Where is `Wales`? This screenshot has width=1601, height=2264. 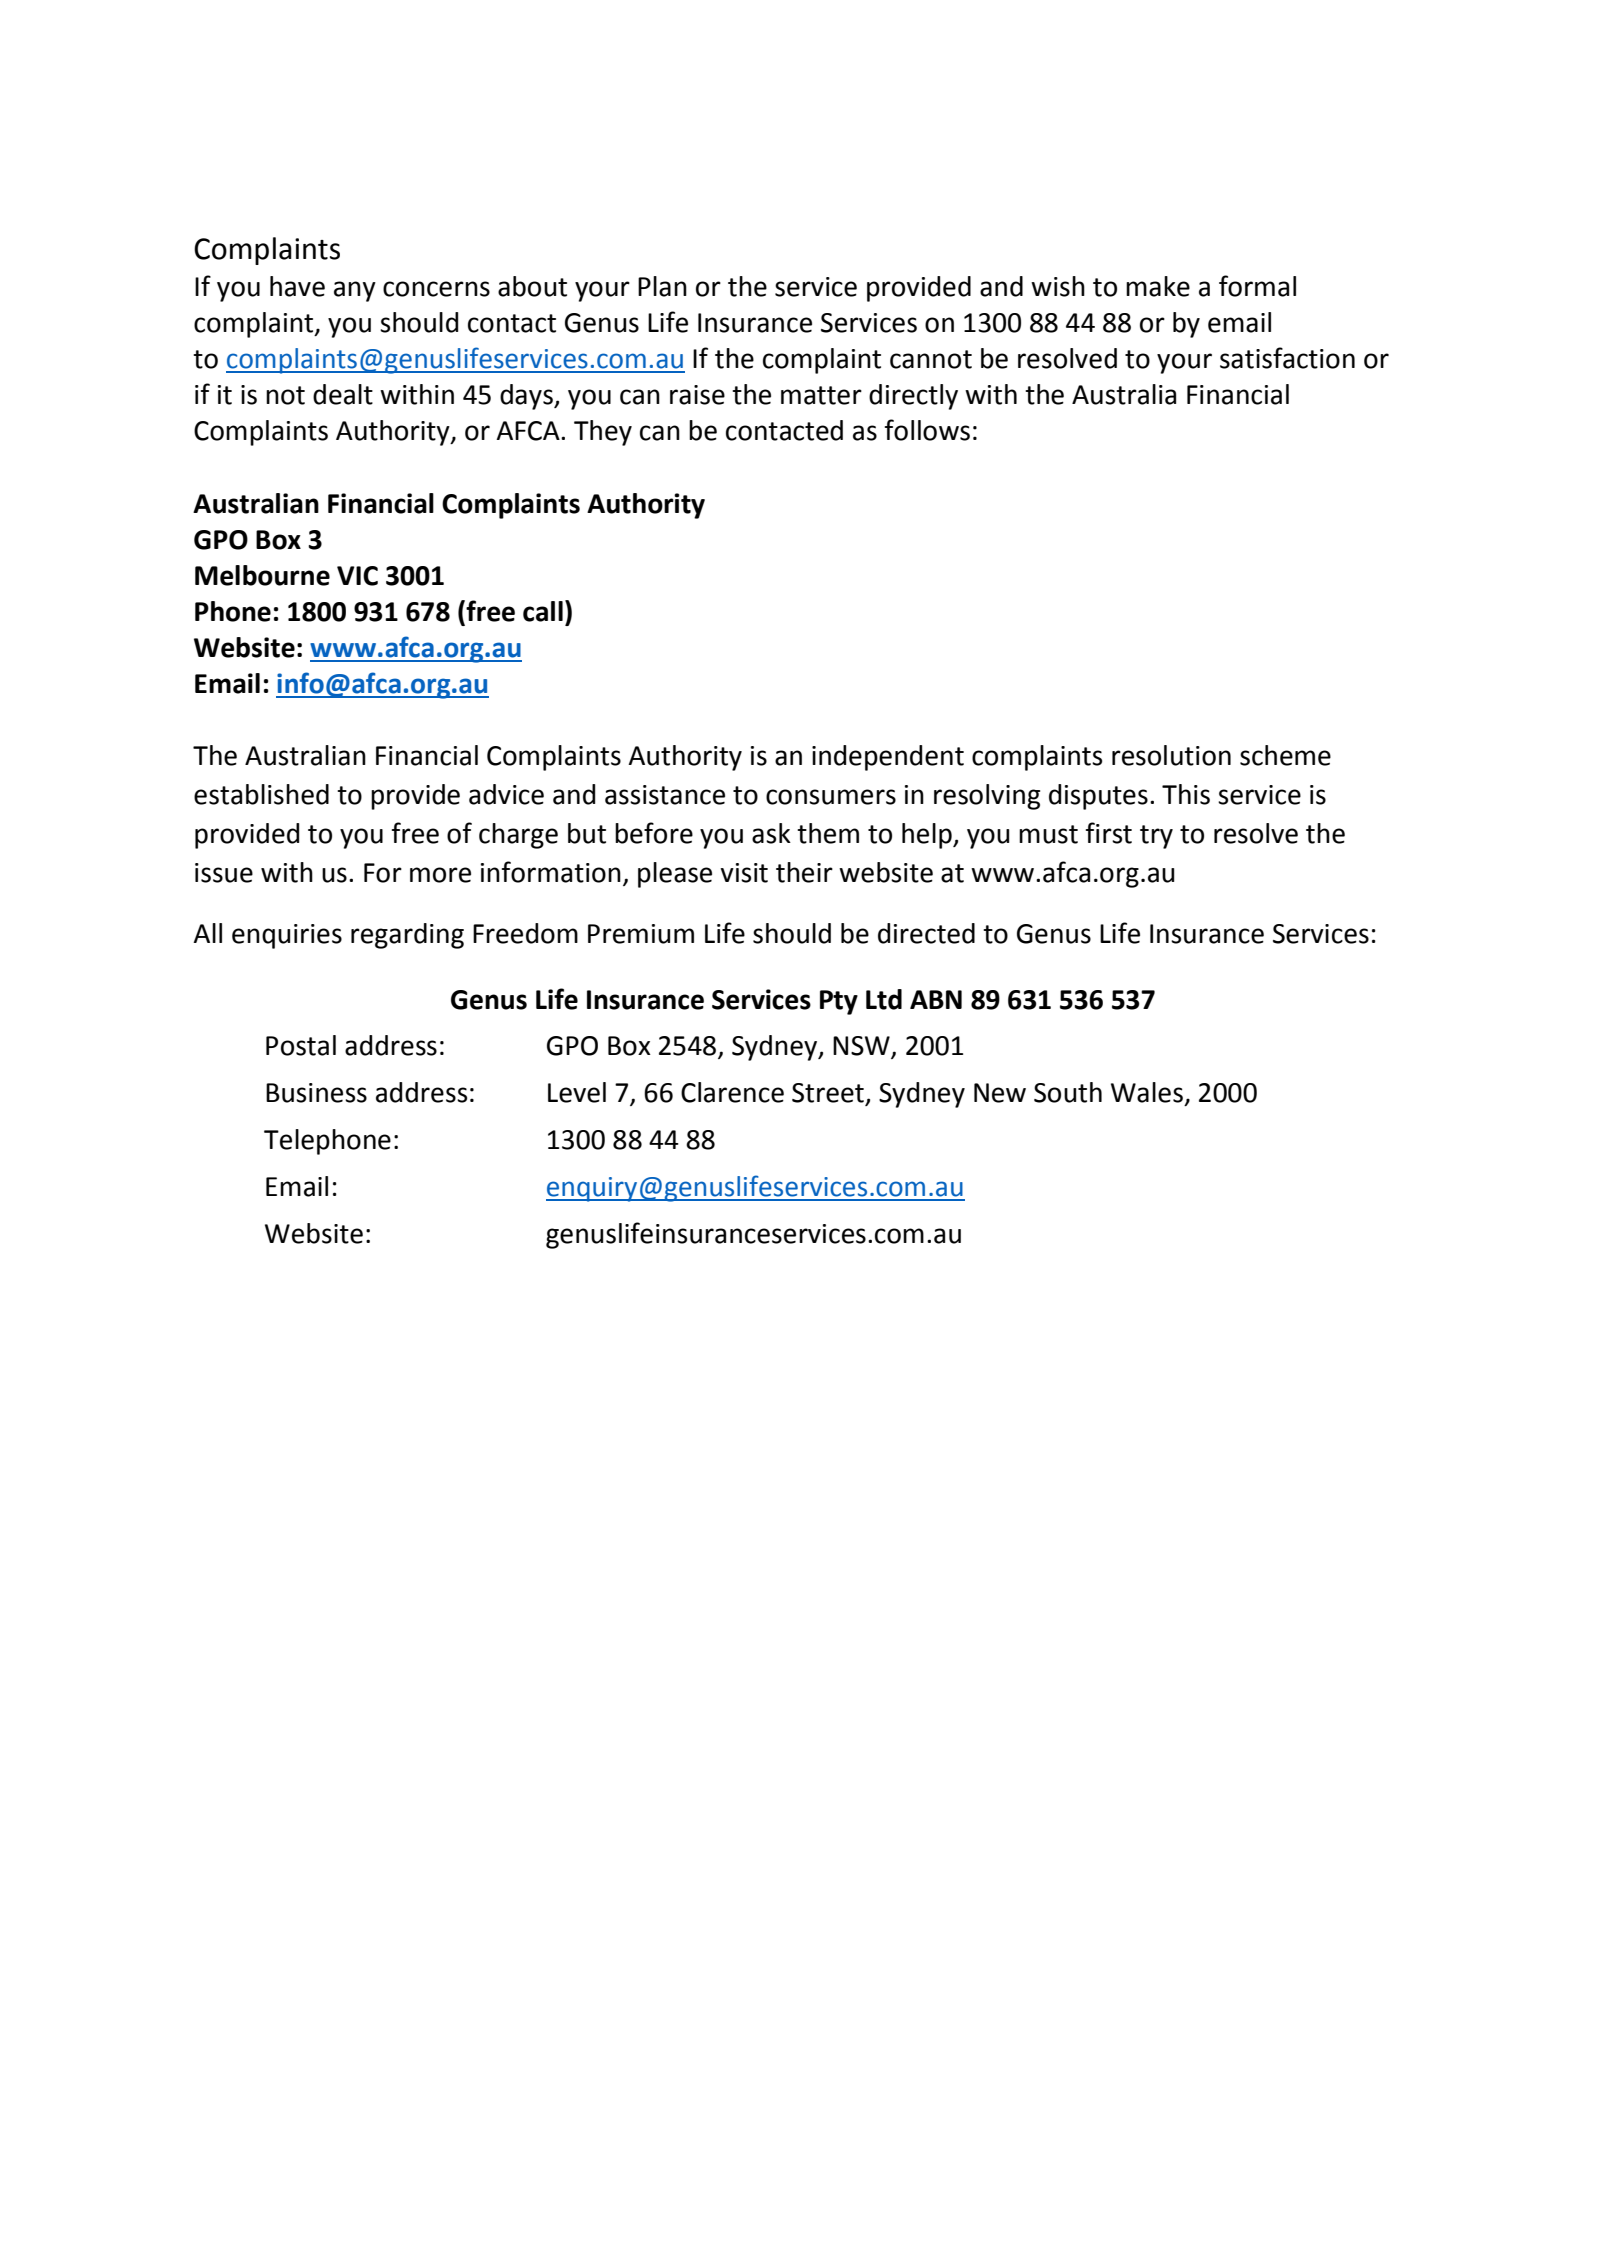
Wales is located at coordinates (1147, 1092).
